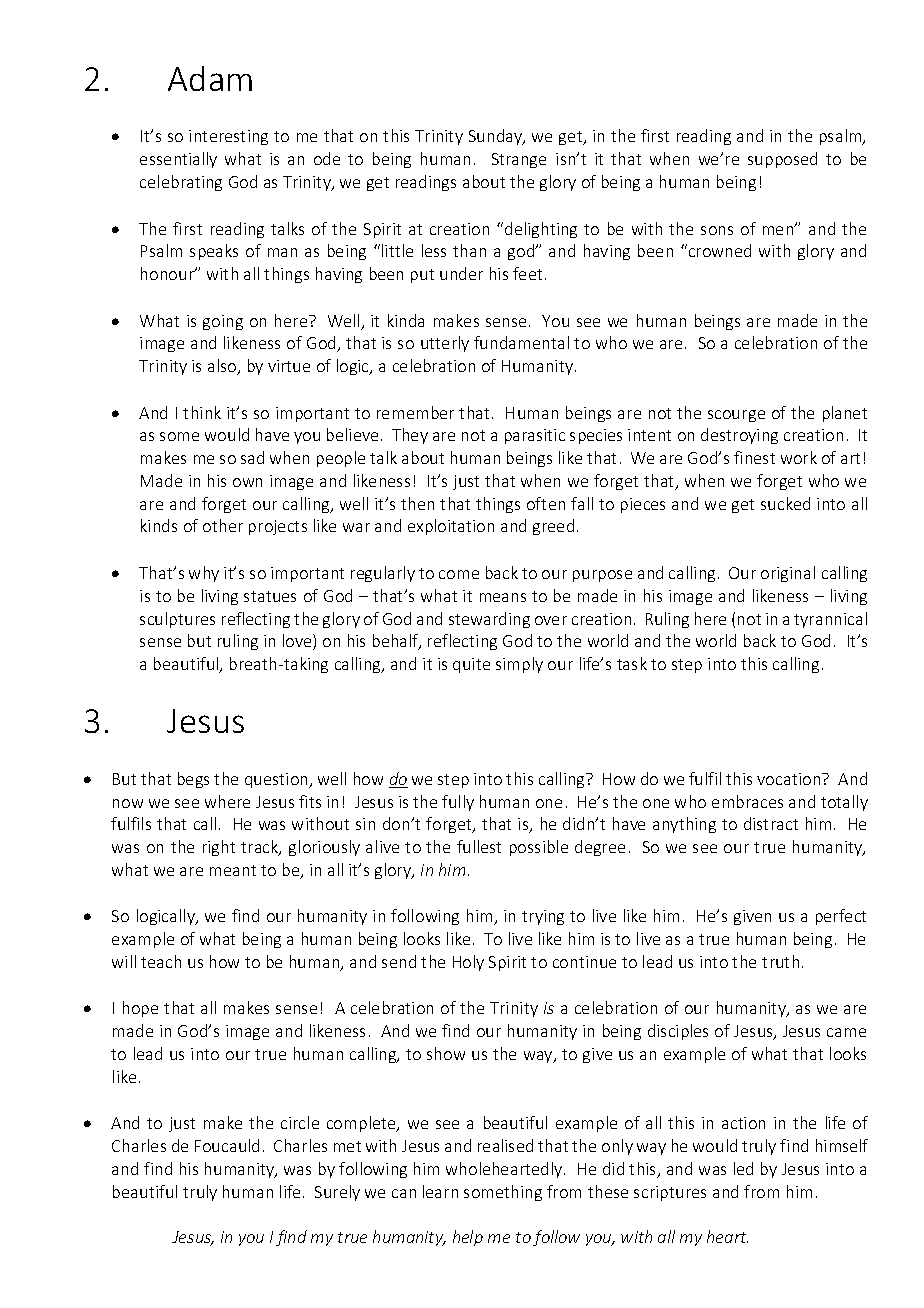  I want to click on why, so click(204, 574).
